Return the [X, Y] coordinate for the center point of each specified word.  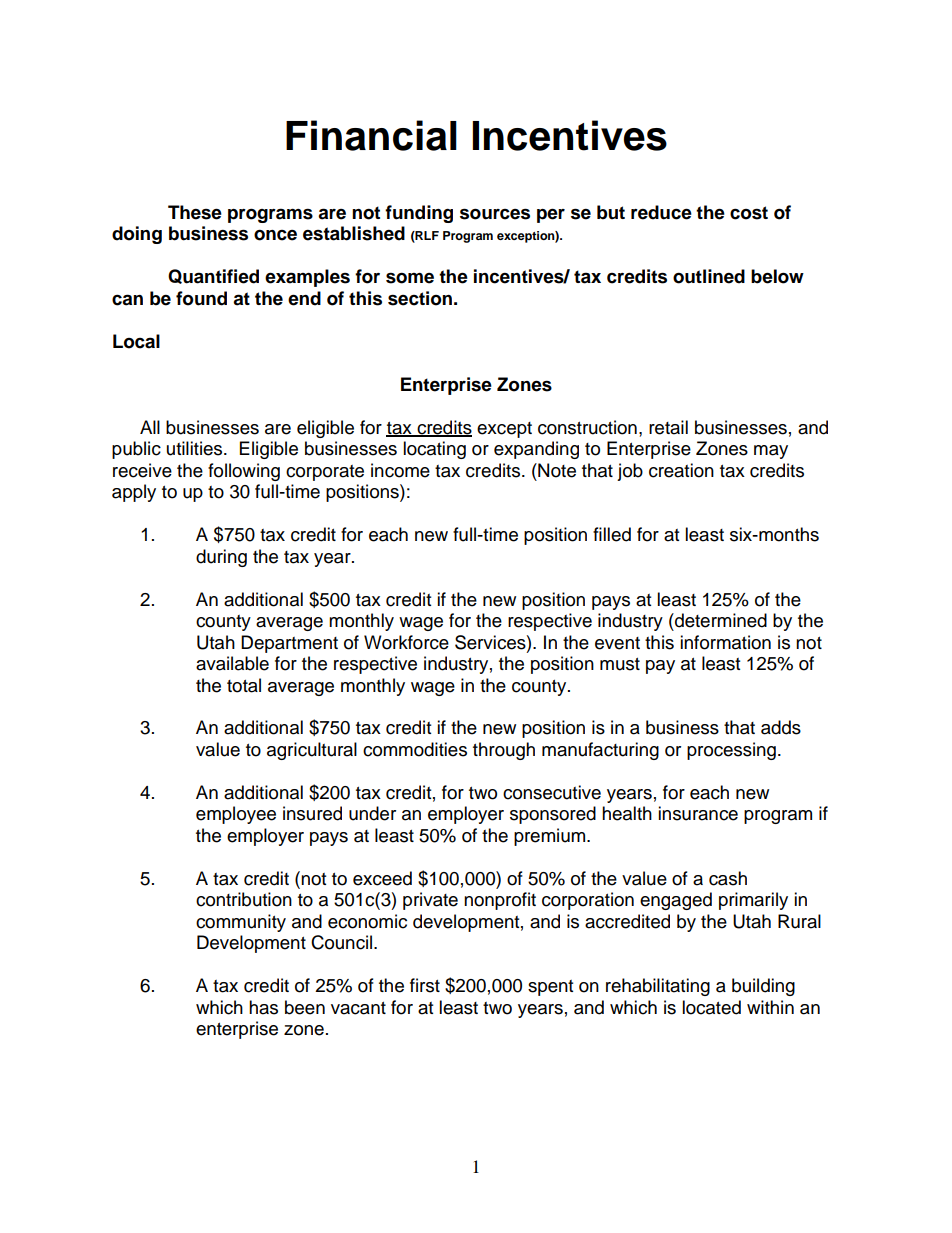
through [504, 751]
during [221, 558]
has [263, 1007]
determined [720, 620]
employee [236, 815]
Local [136, 341]
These [195, 212]
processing [731, 751]
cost [749, 213]
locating [434, 450]
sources [495, 214]
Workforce [406, 642]
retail [668, 427]
